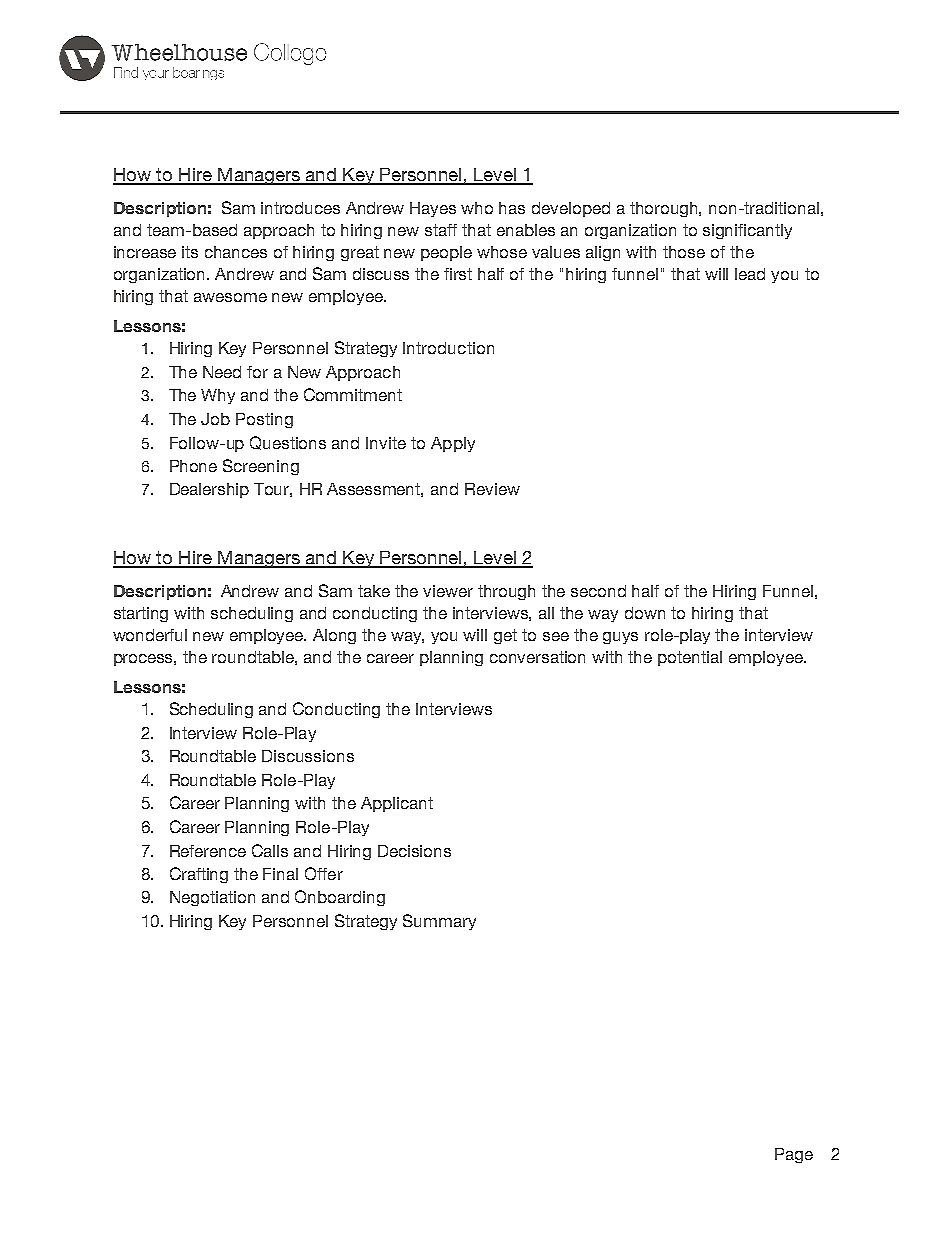 The height and width of the screenshot is (1233, 952). I want to click on staff, so click(441, 230).
